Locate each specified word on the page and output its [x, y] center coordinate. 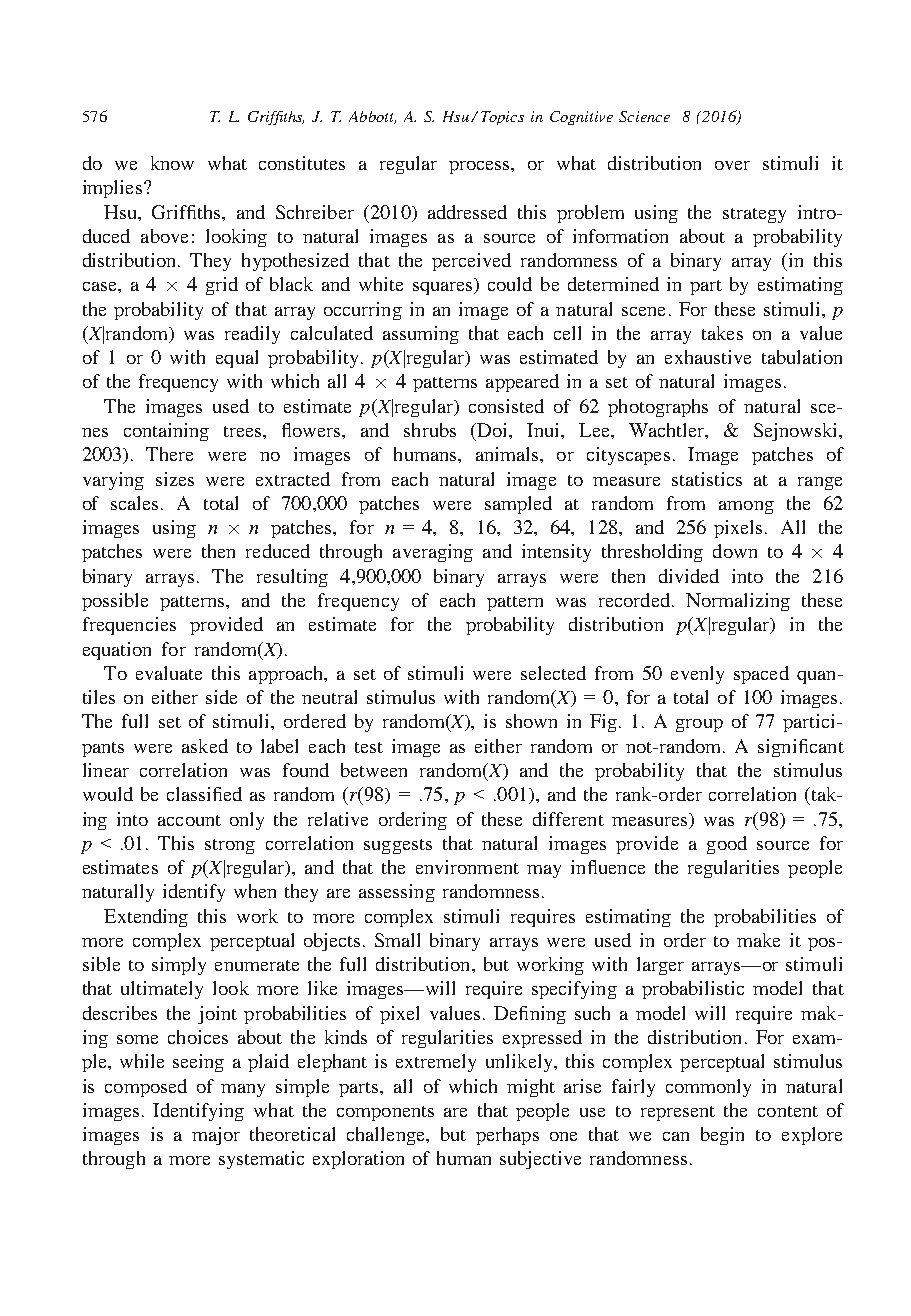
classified [204, 794]
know [172, 163]
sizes [175, 479]
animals [508, 454]
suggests [398, 846]
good [727, 845]
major [216, 1136]
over [732, 165]
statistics [707, 479]
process [480, 167]
